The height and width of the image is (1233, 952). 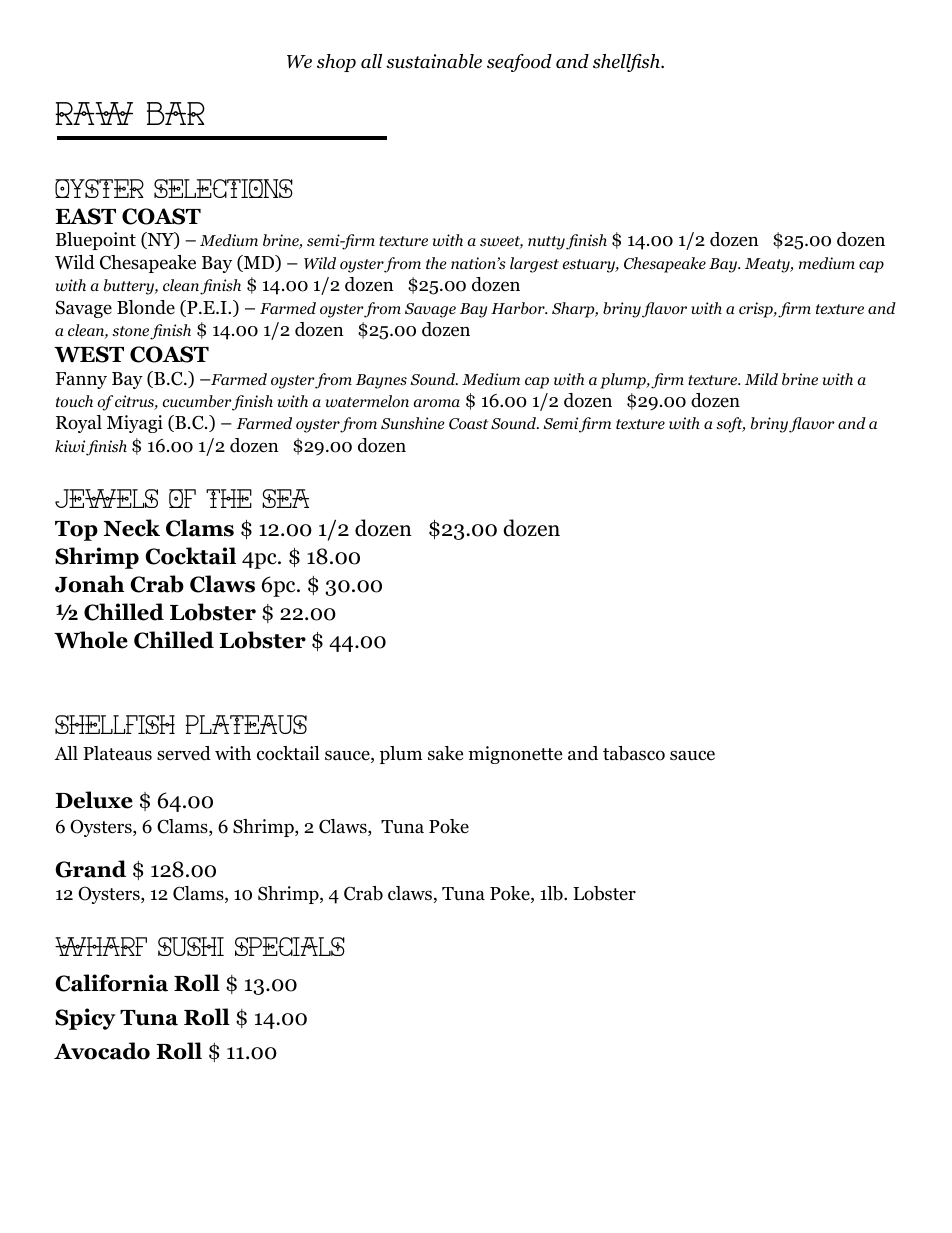 What do you see at coordinates (412, 423) in the image?
I see `Sunshine` at bounding box center [412, 423].
